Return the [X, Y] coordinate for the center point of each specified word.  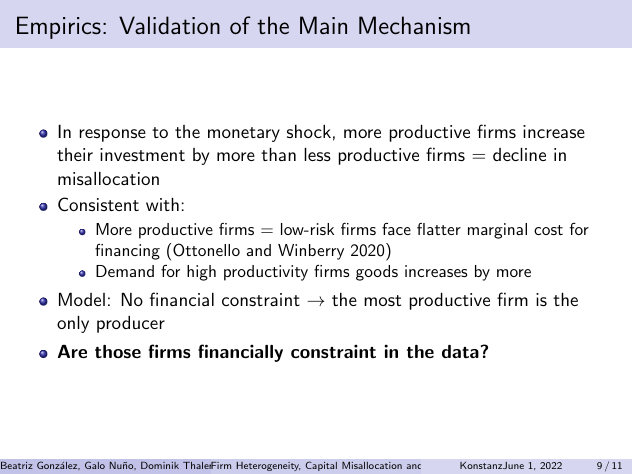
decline [519, 154]
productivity [266, 273]
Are [72, 351]
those [118, 351]
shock [309, 131]
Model [82, 299]
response [113, 135]
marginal [497, 231]
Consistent [98, 204]
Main [323, 25]
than [278, 154]
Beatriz [17, 465]
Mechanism [414, 25]
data [460, 351]
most [382, 300]
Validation [169, 25]
